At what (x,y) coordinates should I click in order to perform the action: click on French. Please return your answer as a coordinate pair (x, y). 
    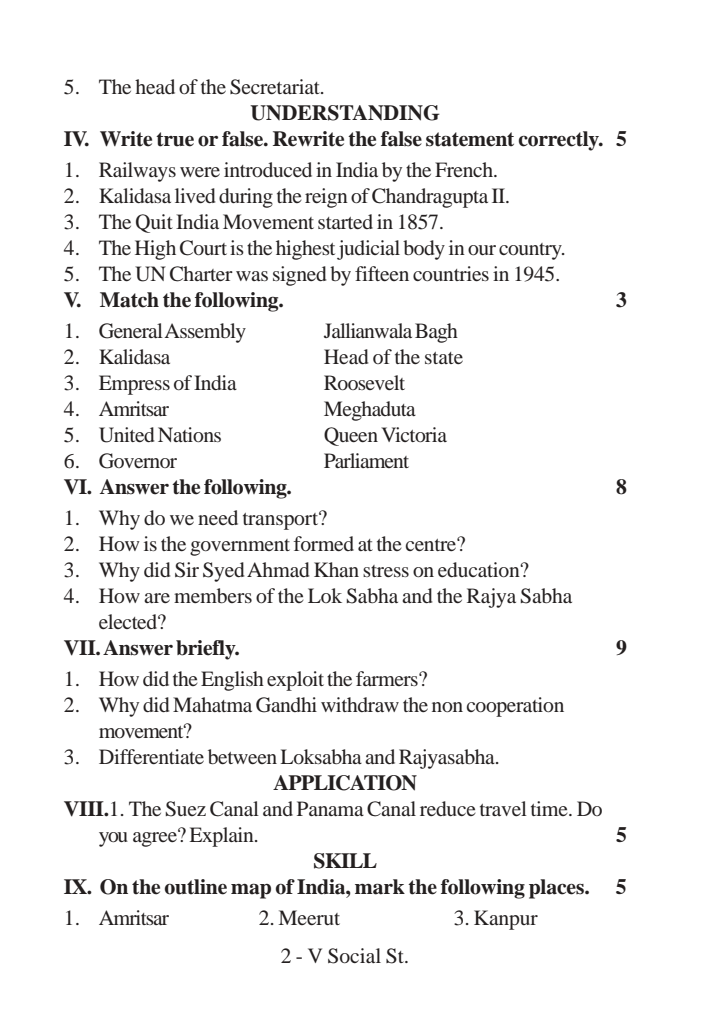
    Looking at the image, I should click on (465, 169).
